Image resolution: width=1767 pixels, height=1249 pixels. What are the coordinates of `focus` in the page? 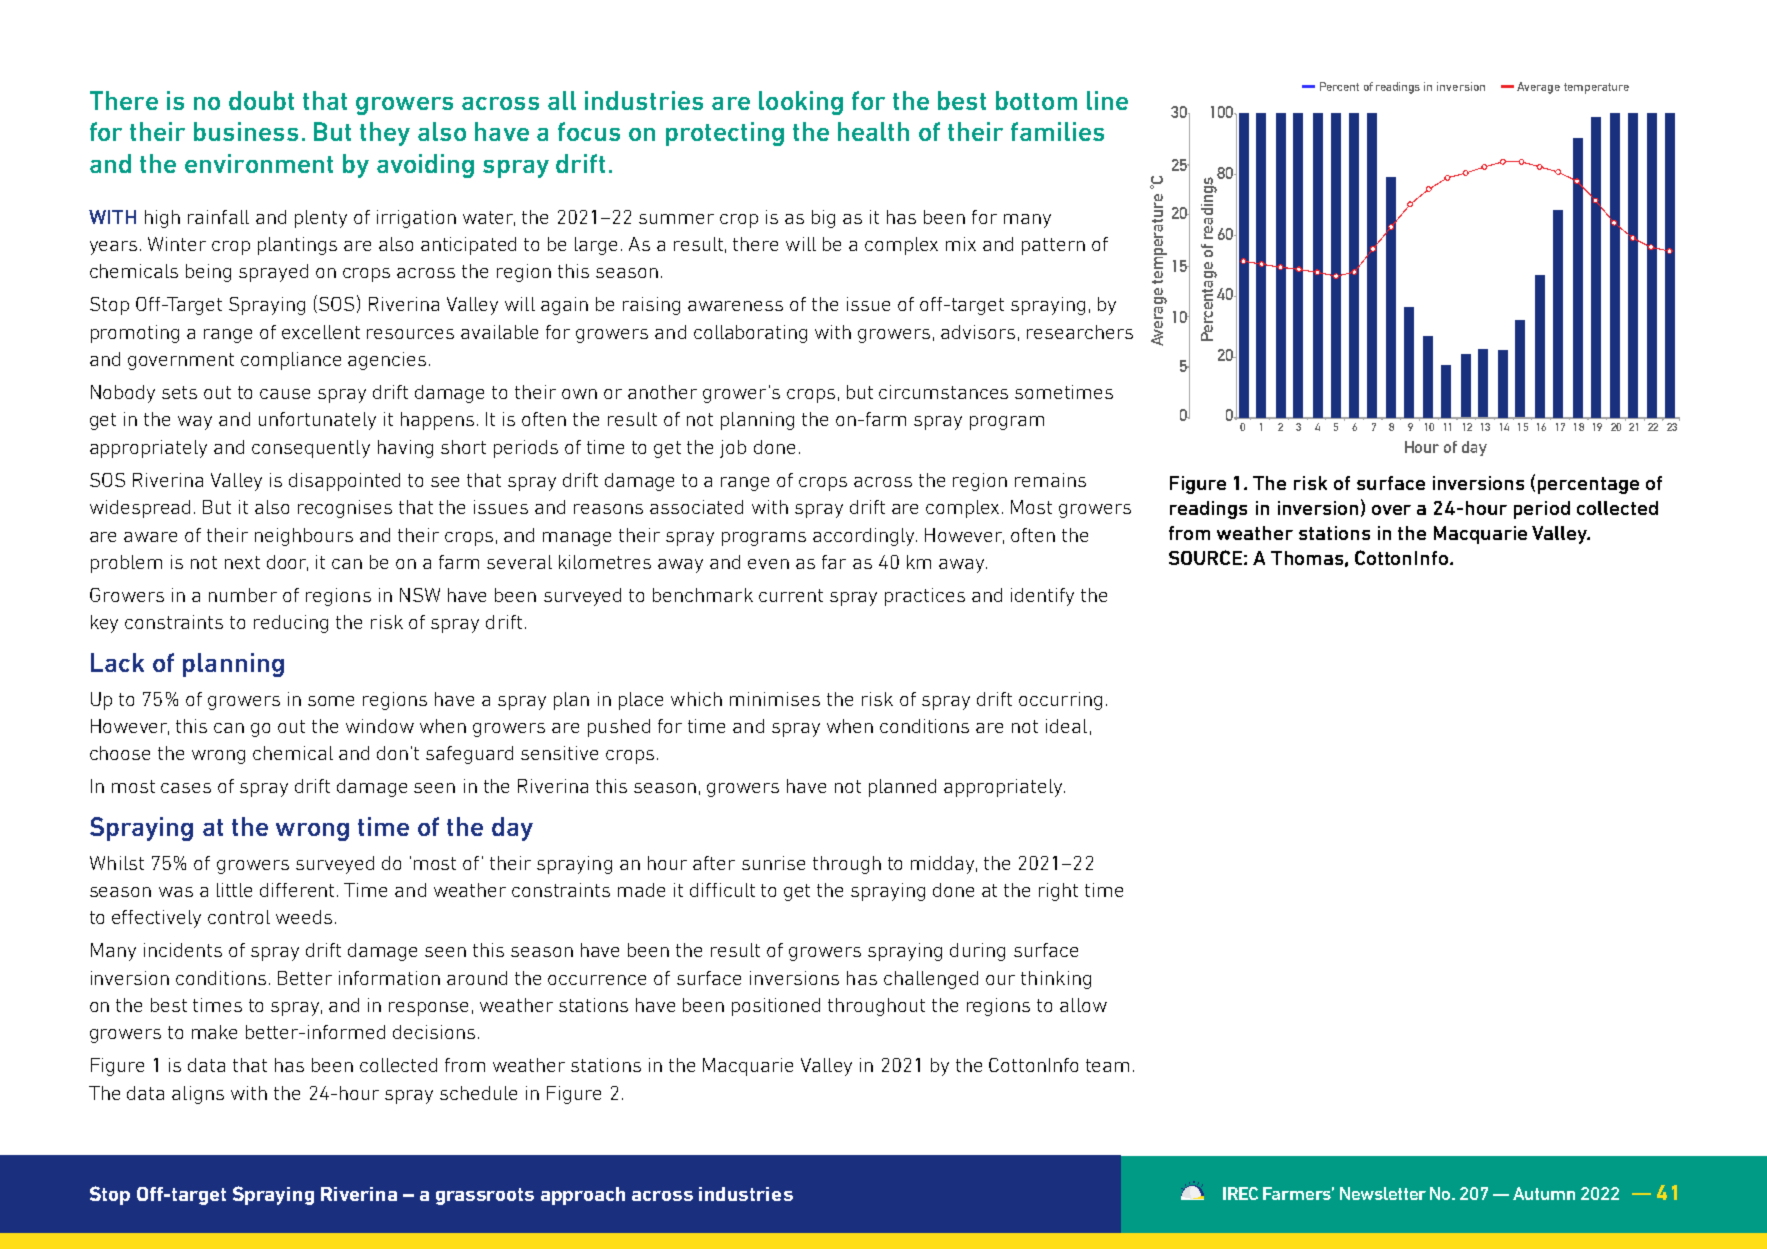 It's located at (589, 131).
